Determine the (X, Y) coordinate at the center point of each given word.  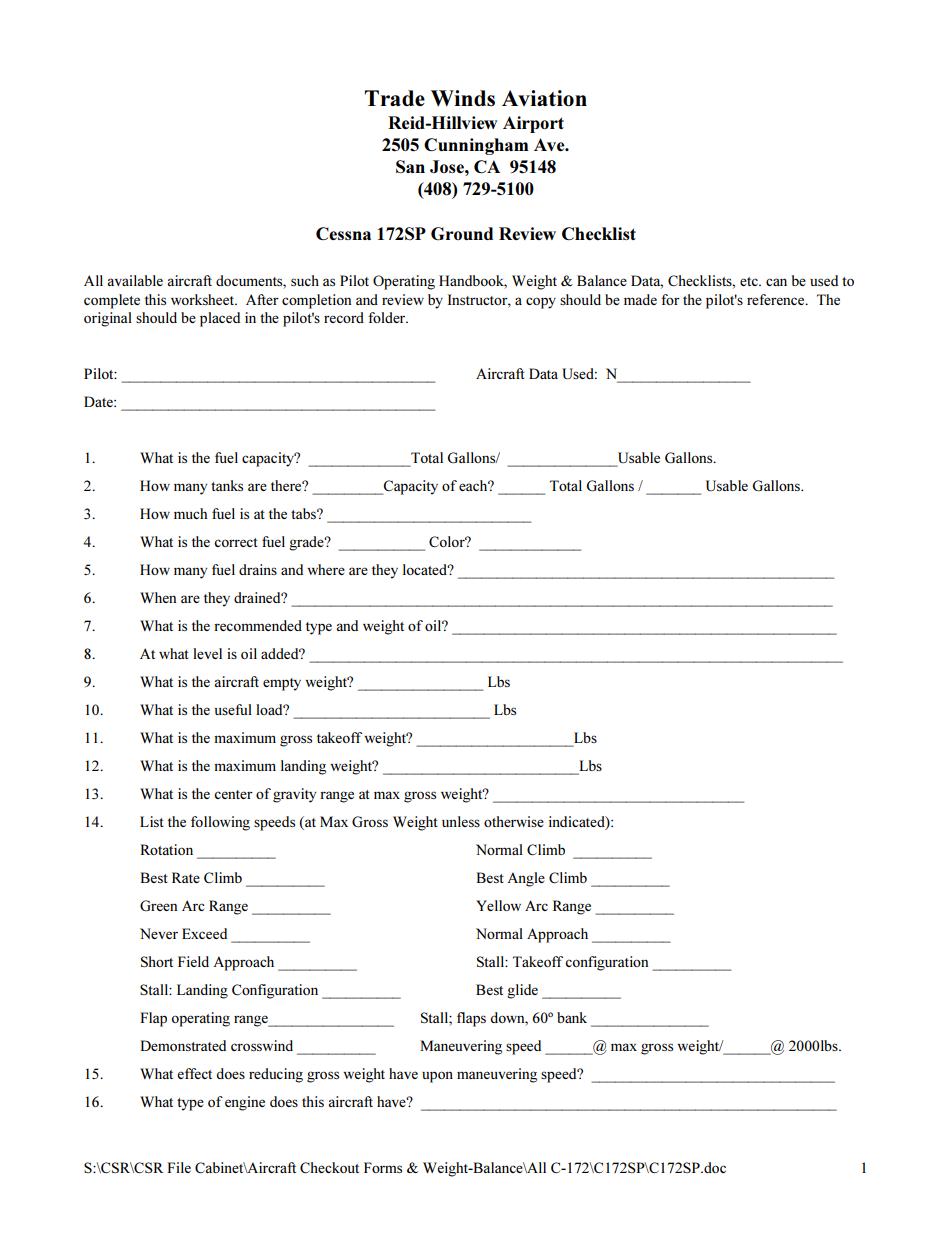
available (135, 280)
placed (220, 319)
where (326, 569)
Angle (526, 879)
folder (388, 317)
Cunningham (476, 146)
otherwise (514, 821)
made (640, 299)
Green (158, 906)
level (207, 653)
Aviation (544, 98)
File (179, 1167)
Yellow (498, 905)
